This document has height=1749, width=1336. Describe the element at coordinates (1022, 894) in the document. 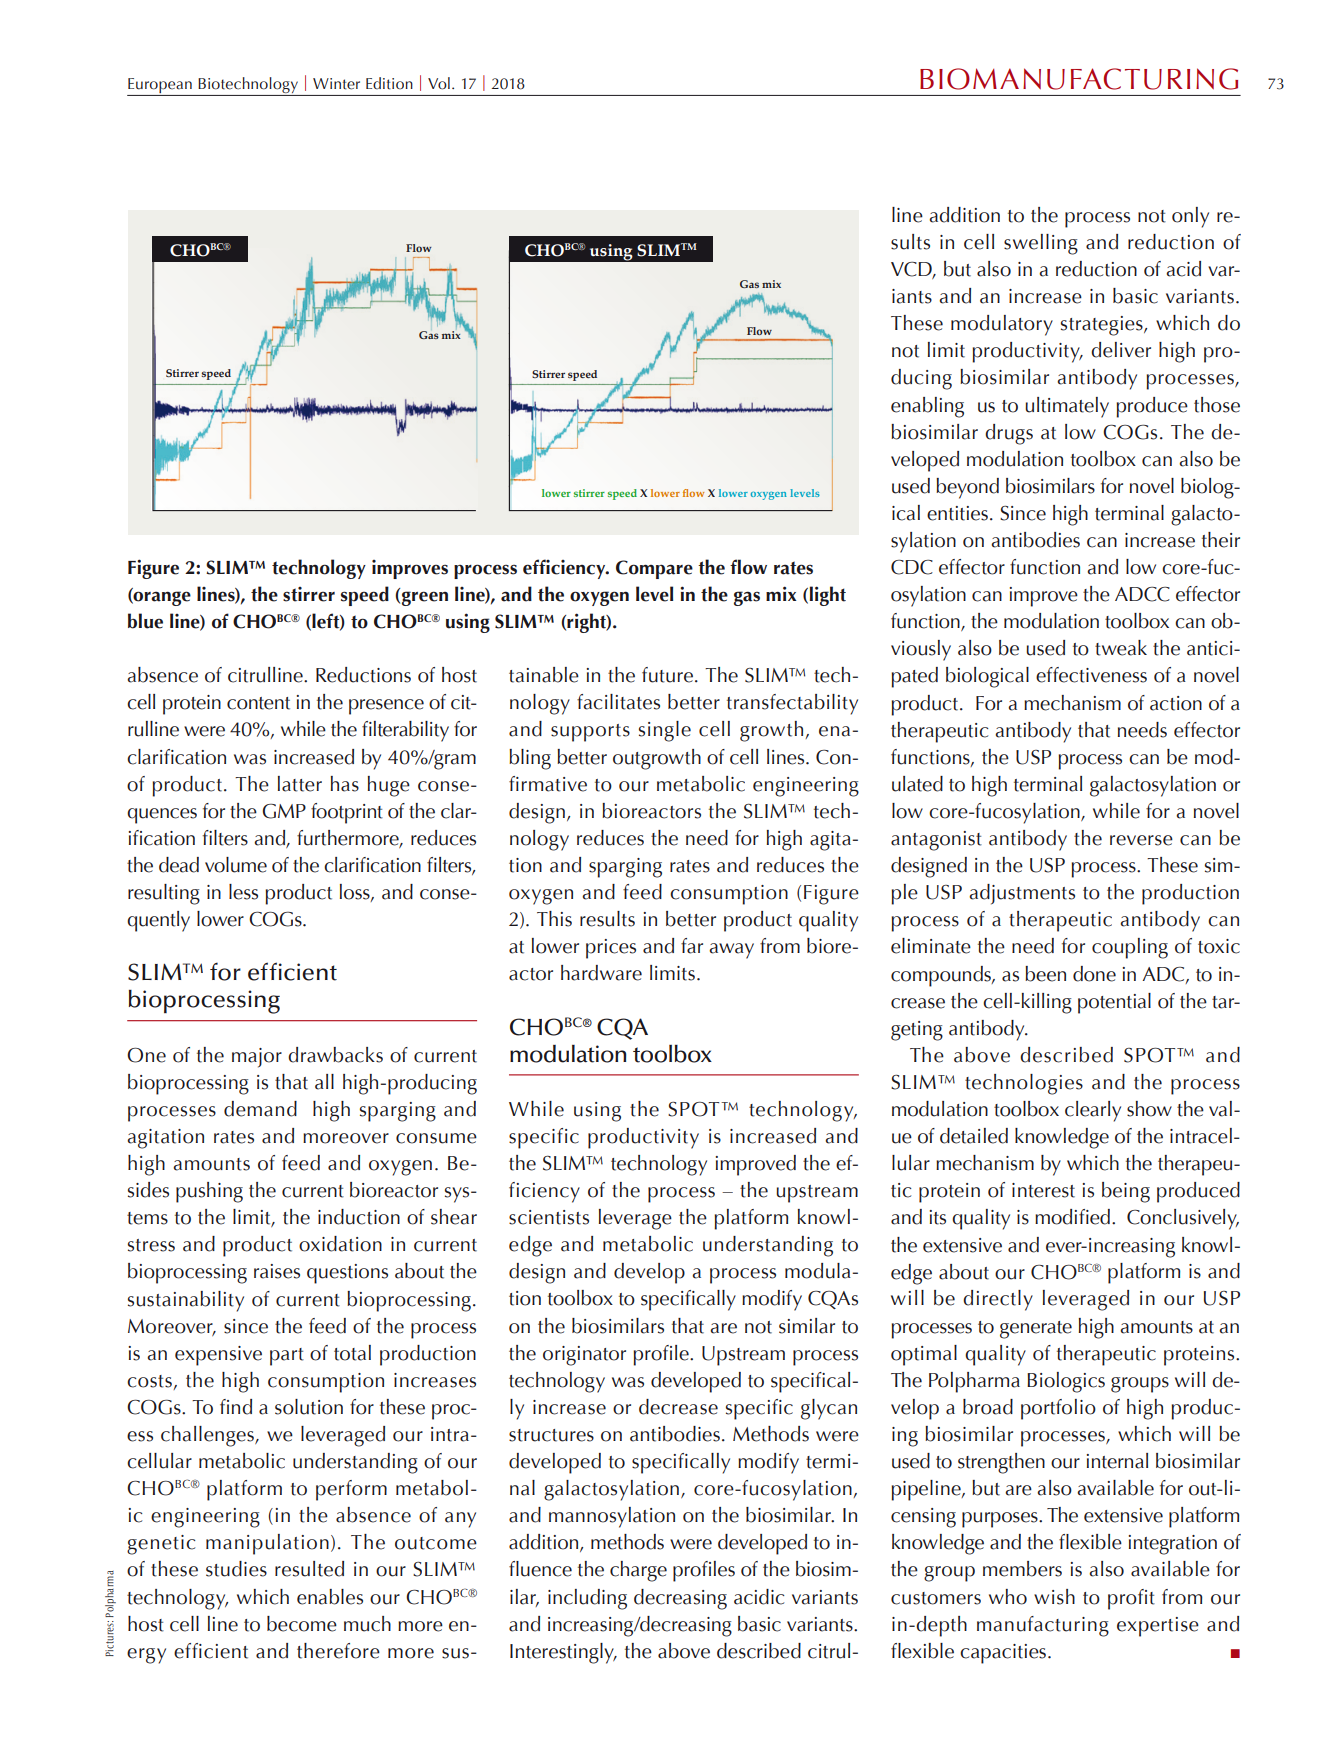

I see `adjustments` at that location.
